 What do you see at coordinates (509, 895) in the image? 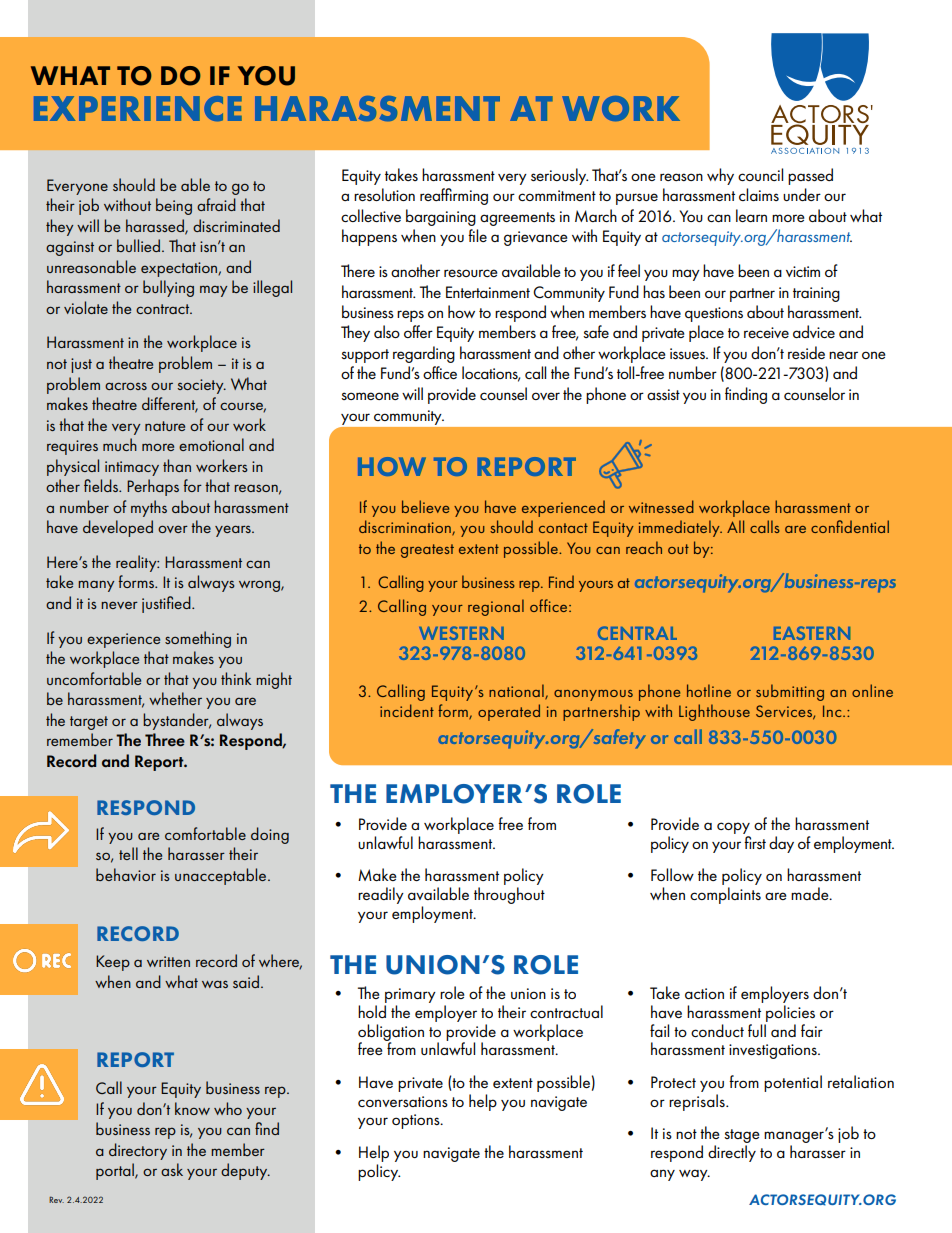
I see `throughout` at bounding box center [509, 895].
